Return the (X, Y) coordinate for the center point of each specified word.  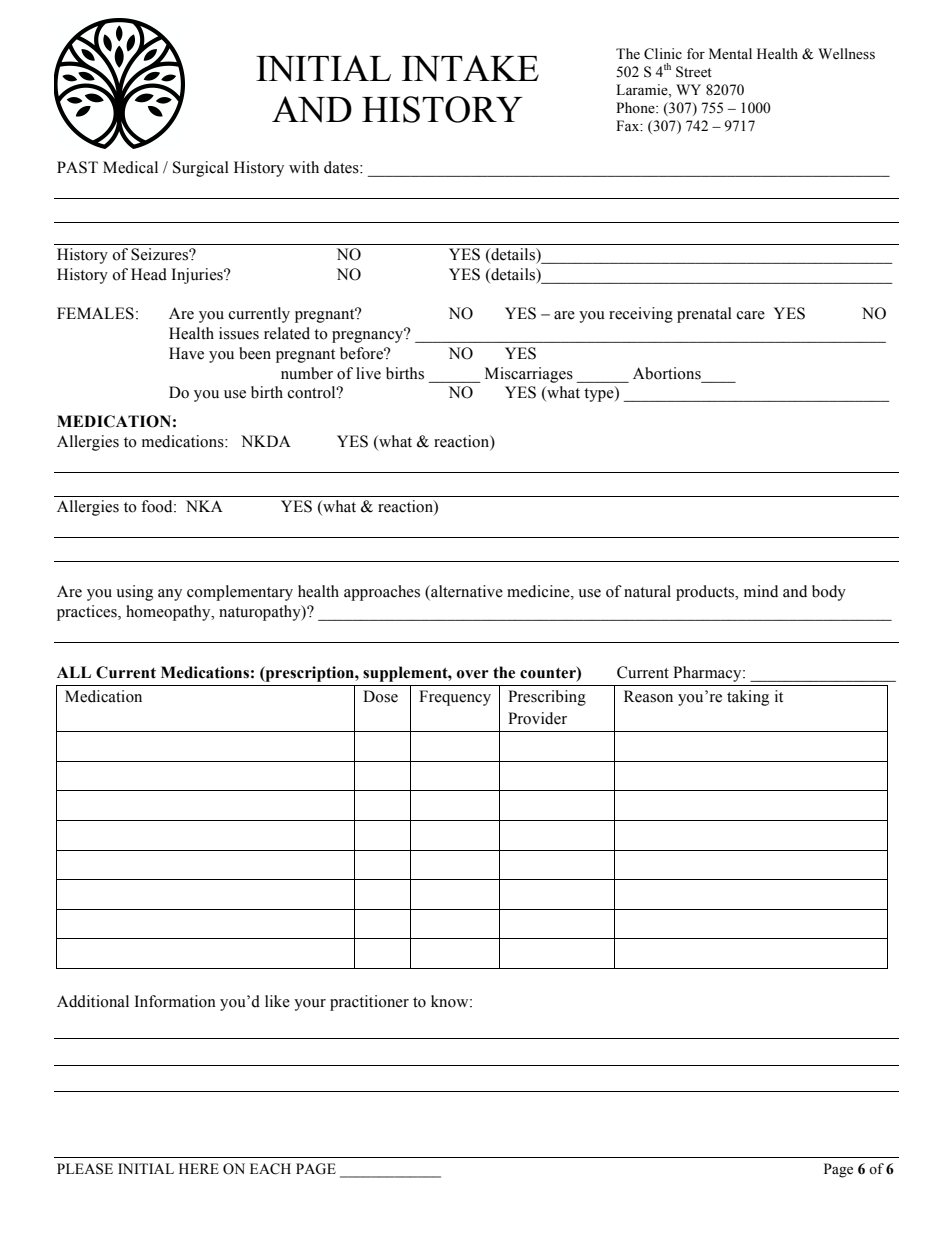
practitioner (369, 1003)
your (310, 1005)
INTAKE (470, 68)
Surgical (201, 169)
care (751, 315)
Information (175, 1001)
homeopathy (169, 613)
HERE (199, 1168)
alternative (466, 592)
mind (761, 591)
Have (186, 353)
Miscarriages (529, 375)
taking (748, 698)
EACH (270, 1169)
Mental (730, 54)
